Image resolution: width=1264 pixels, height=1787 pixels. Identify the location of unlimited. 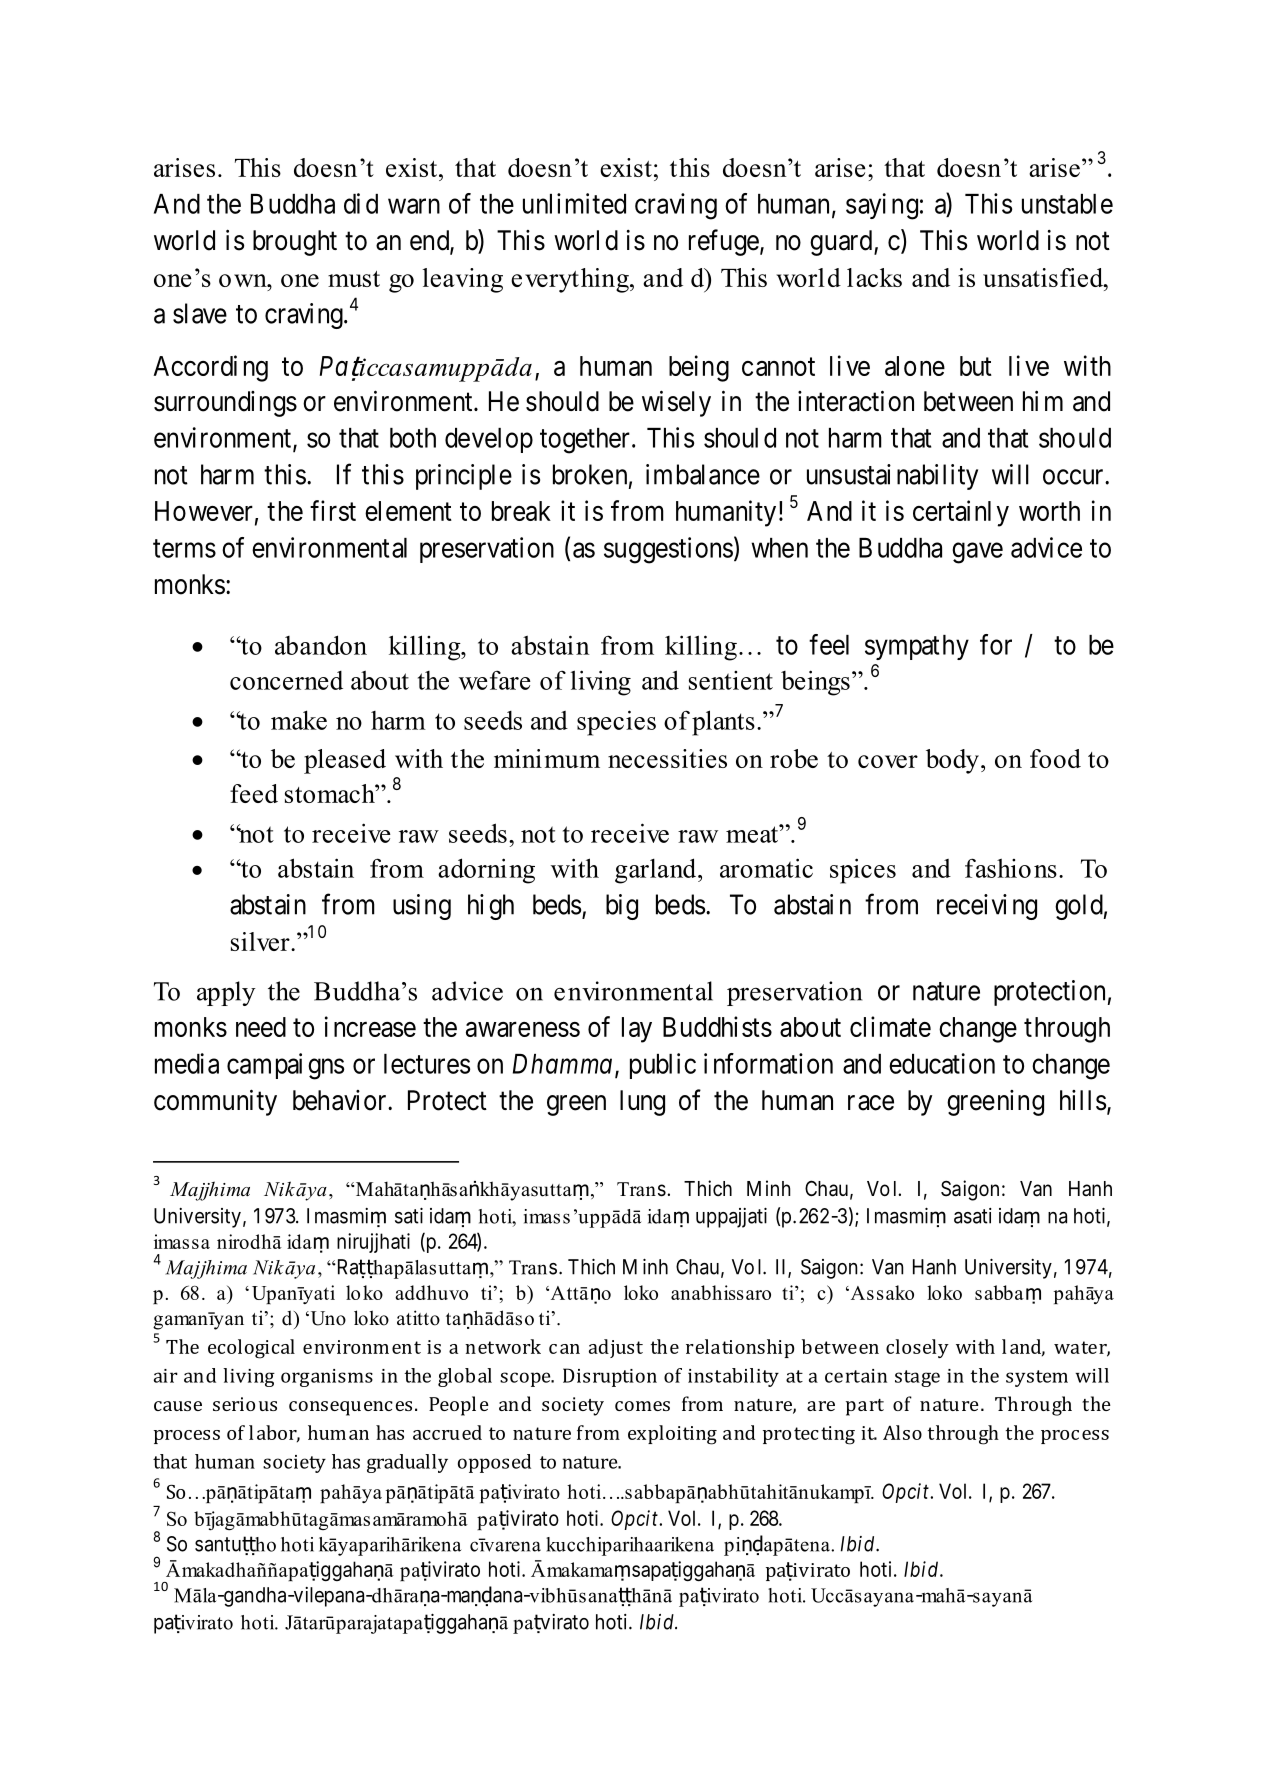
(574, 203).
